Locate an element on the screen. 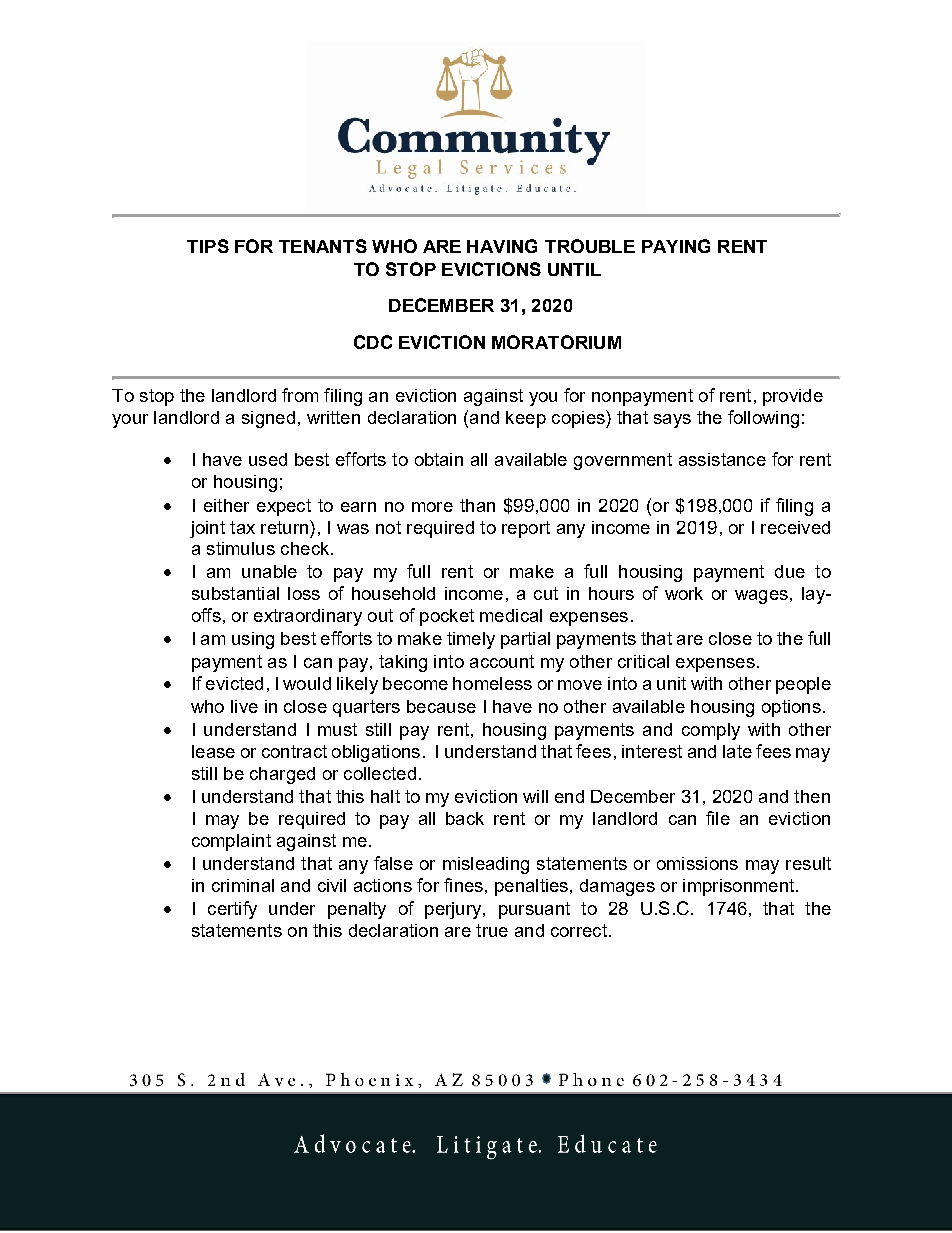 The height and width of the screenshot is (1233, 952). PAYING is located at coordinates (676, 246).
